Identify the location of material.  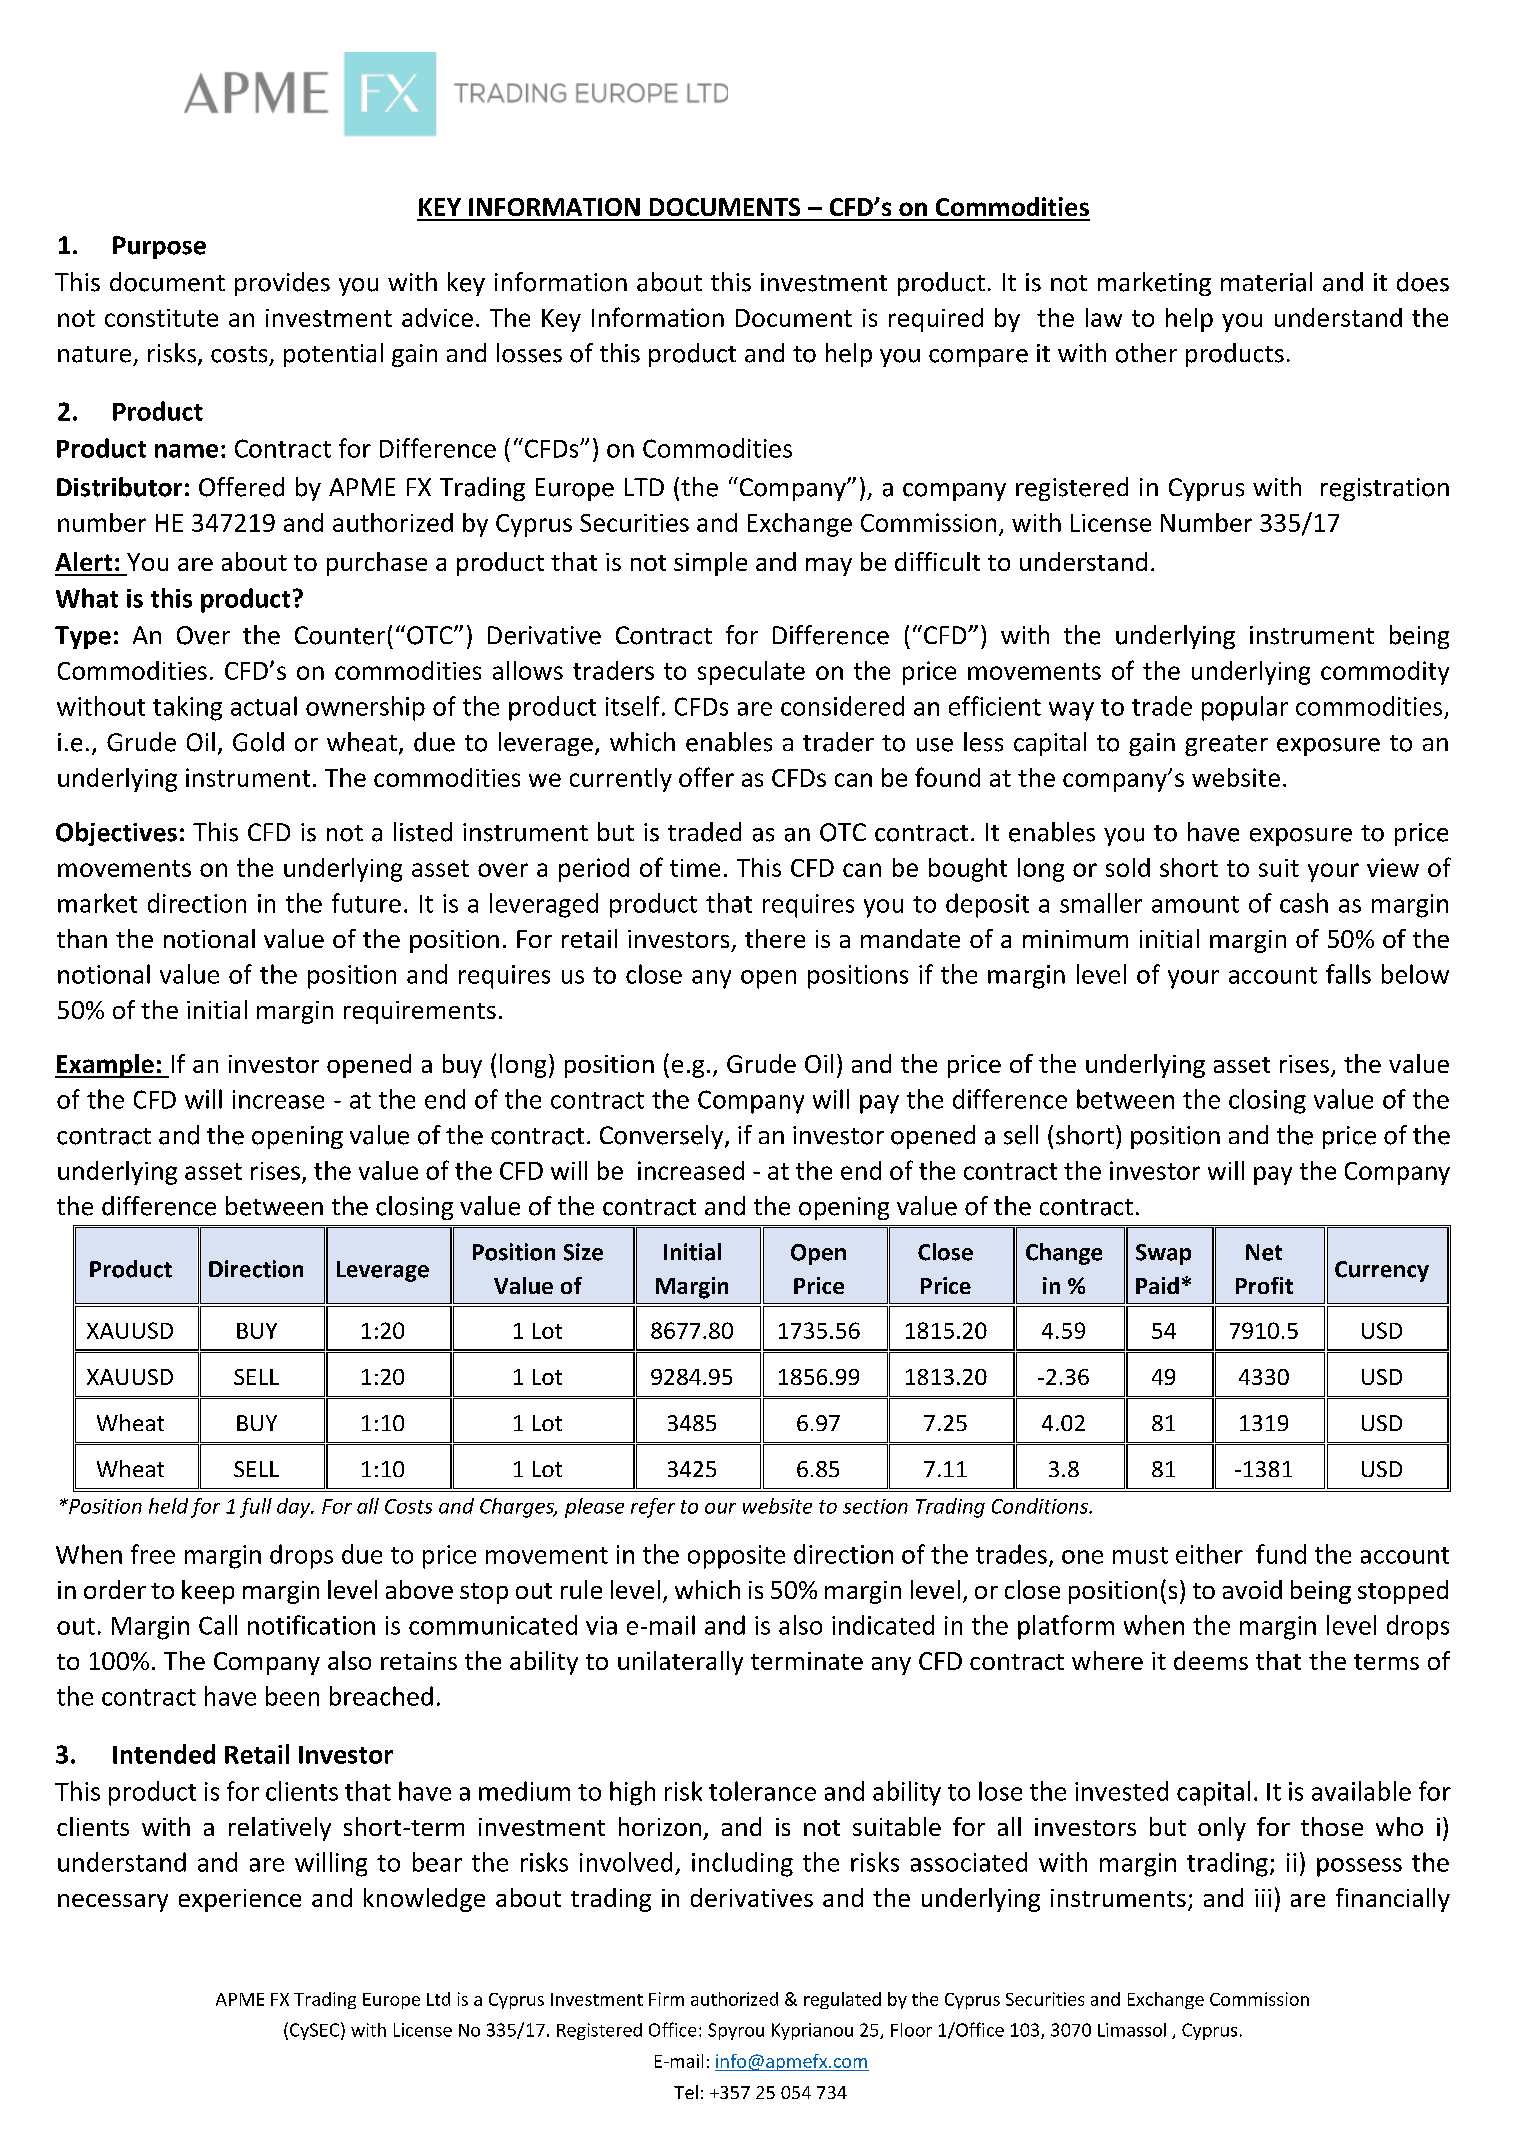
(1266, 282).
